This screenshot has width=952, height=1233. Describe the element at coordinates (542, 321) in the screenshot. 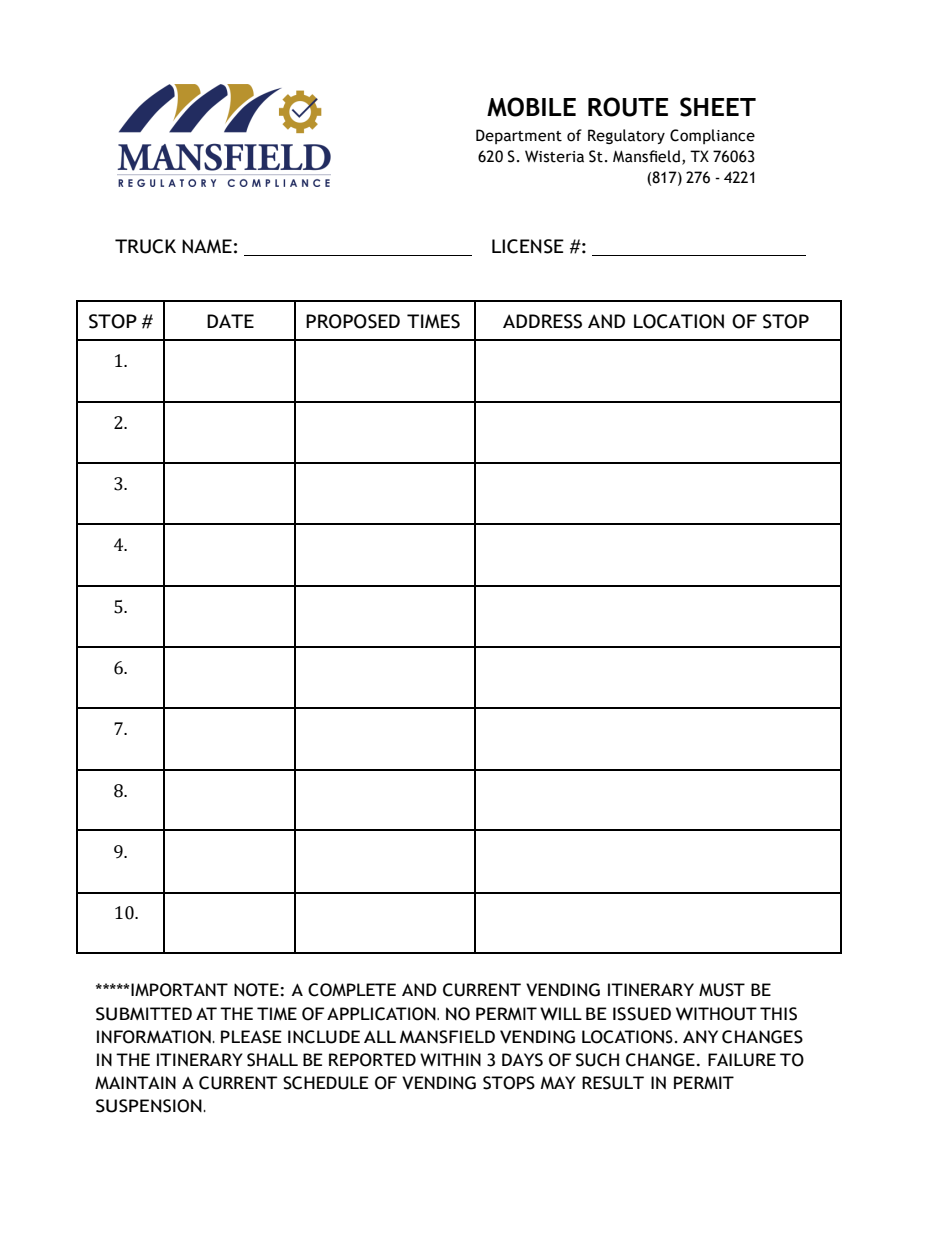

I see `ADDRESS` at that location.
